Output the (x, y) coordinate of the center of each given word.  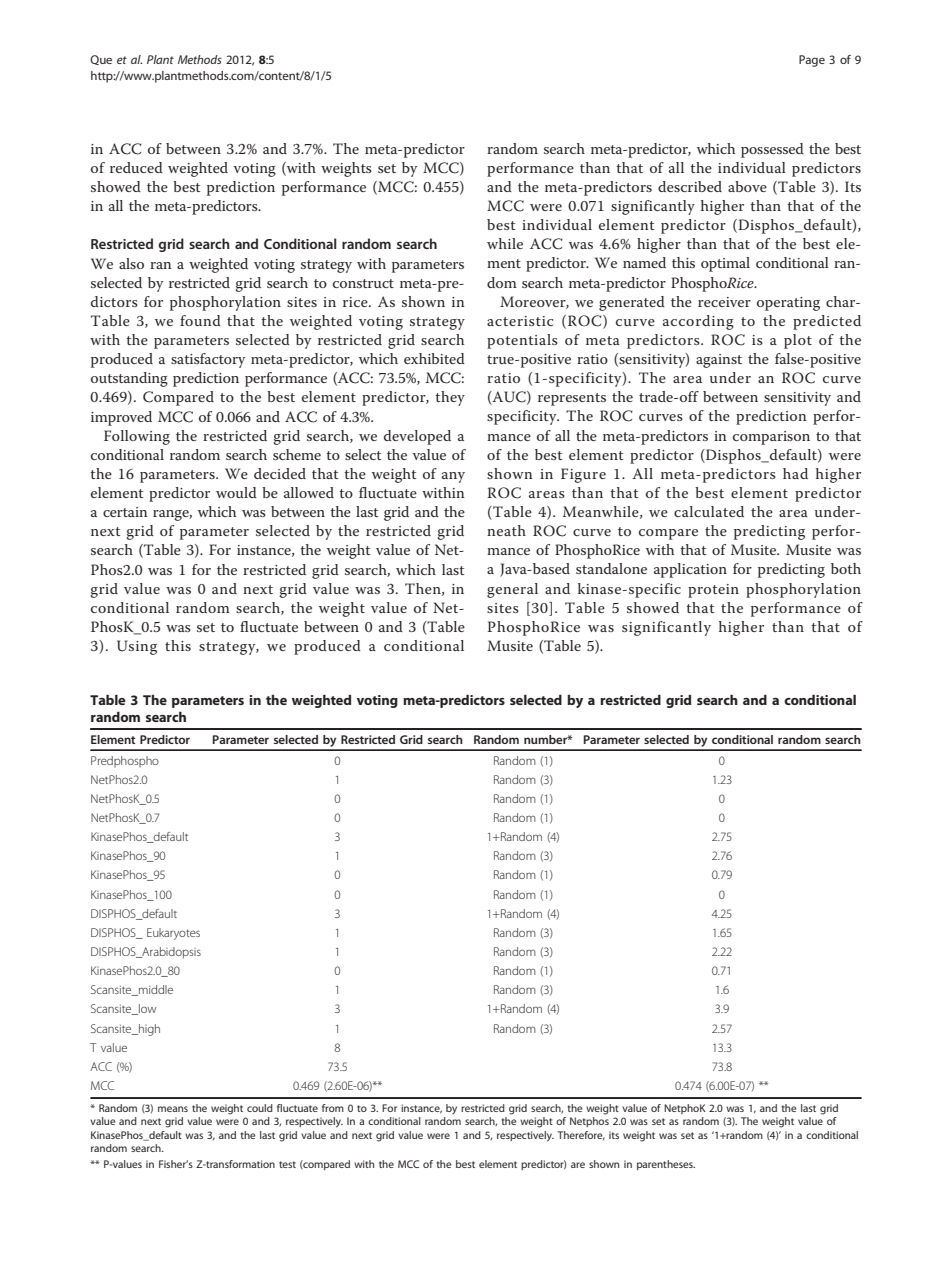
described (690, 186)
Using (137, 647)
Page (812, 61)
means (173, 1109)
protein (713, 591)
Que (101, 60)
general (512, 590)
